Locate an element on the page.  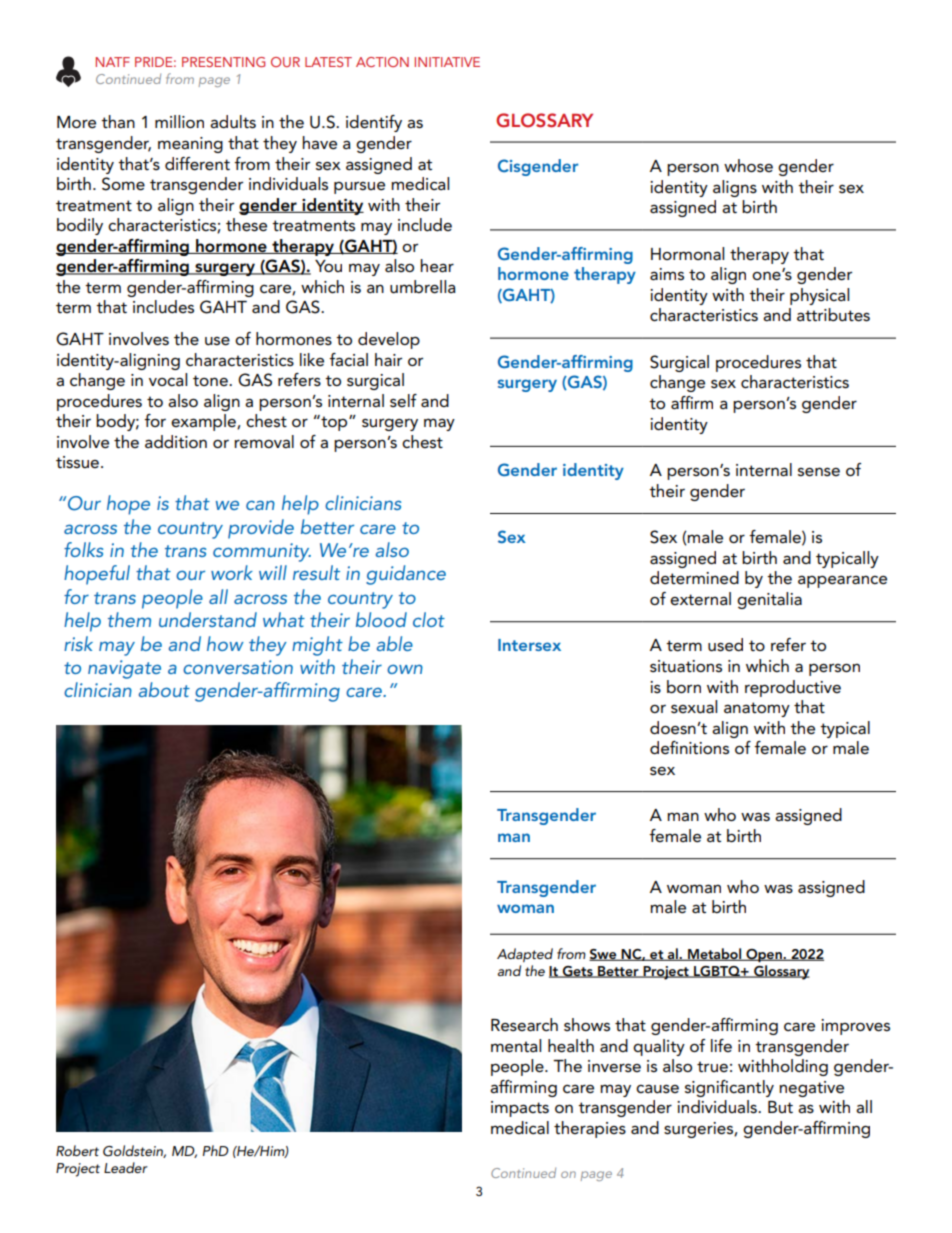
Leader is located at coordinates (126, 1167).
